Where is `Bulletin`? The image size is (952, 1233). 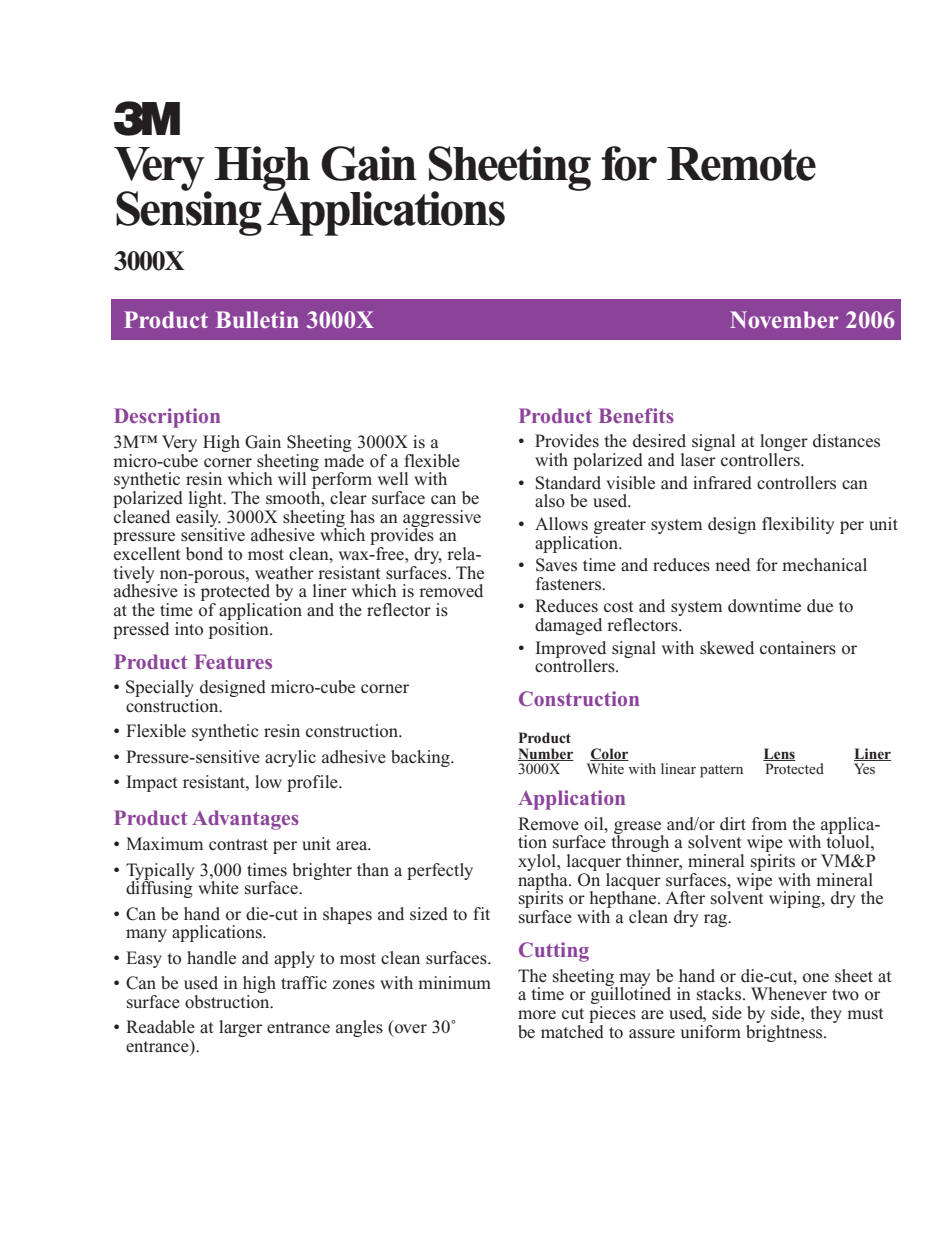 Bulletin is located at coordinates (257, 319).
